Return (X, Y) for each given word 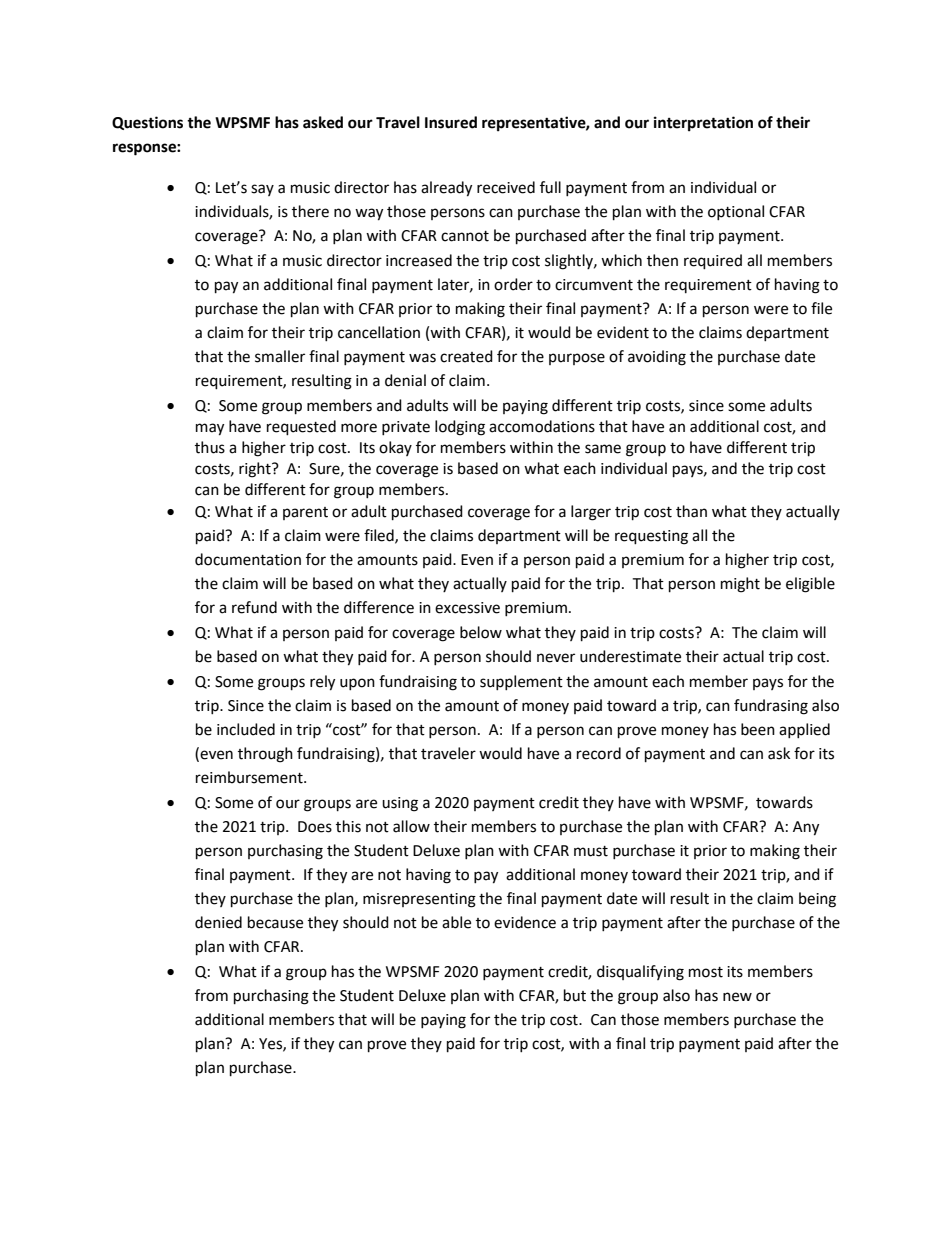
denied (218, 922)
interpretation (703, 124)
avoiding (657, 358)
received (506, 187)
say (262, 190)
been (758, 729)
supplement (521, 682)
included (246, 729)
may (210, 429)
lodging (460, 428)
